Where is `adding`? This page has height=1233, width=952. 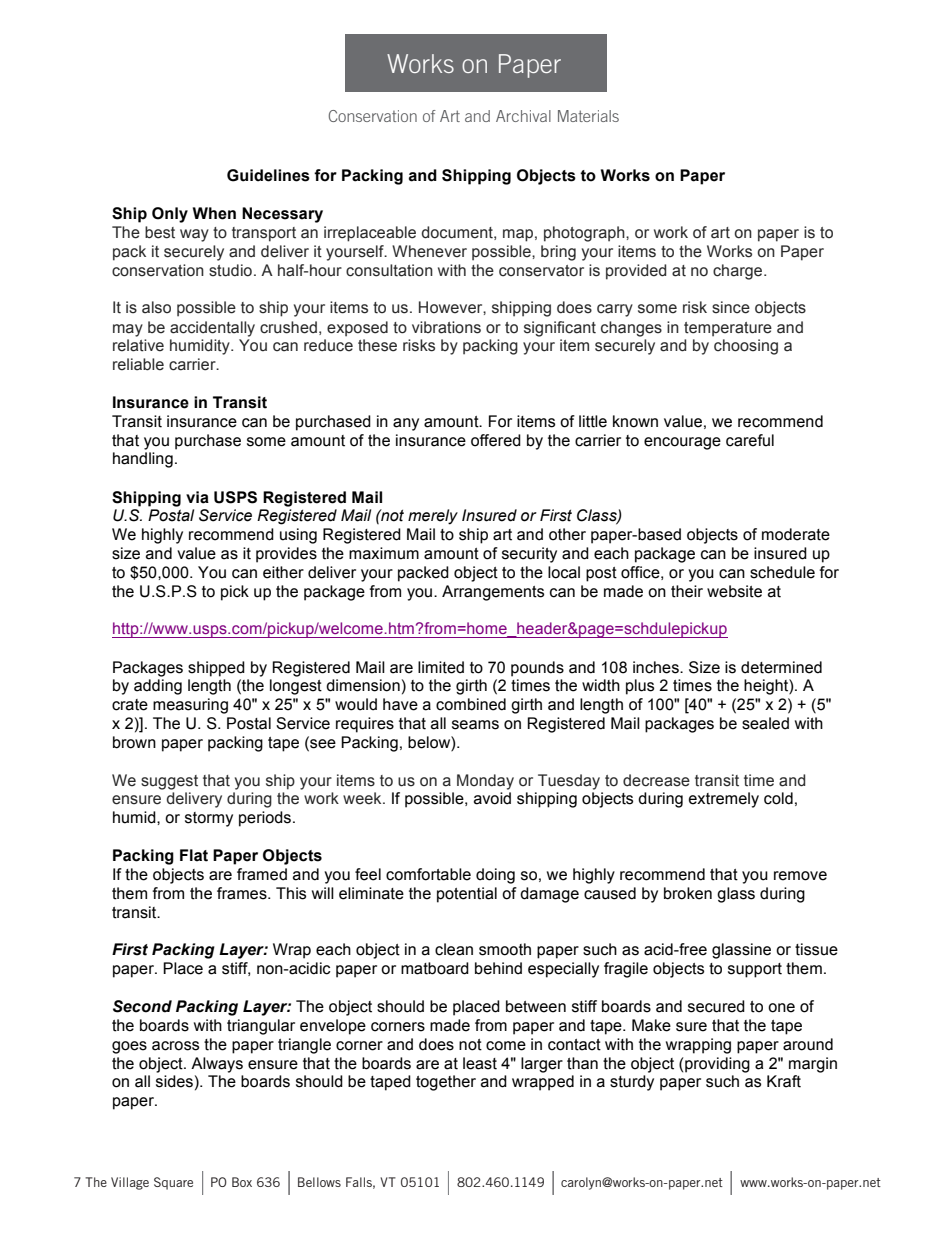 adding is located at coordinates (158, 687).
